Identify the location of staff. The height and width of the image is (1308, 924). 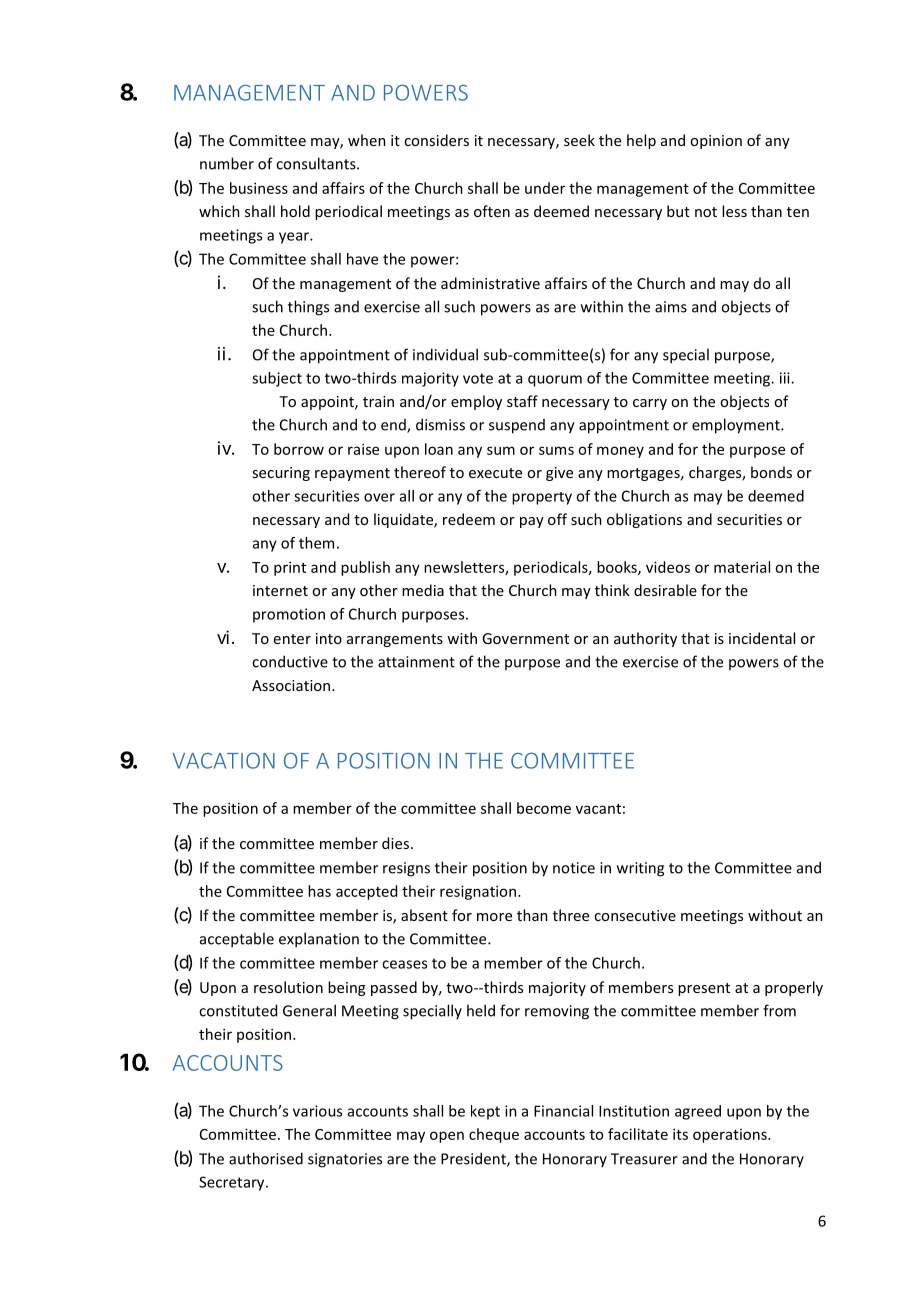
(522, 401).
